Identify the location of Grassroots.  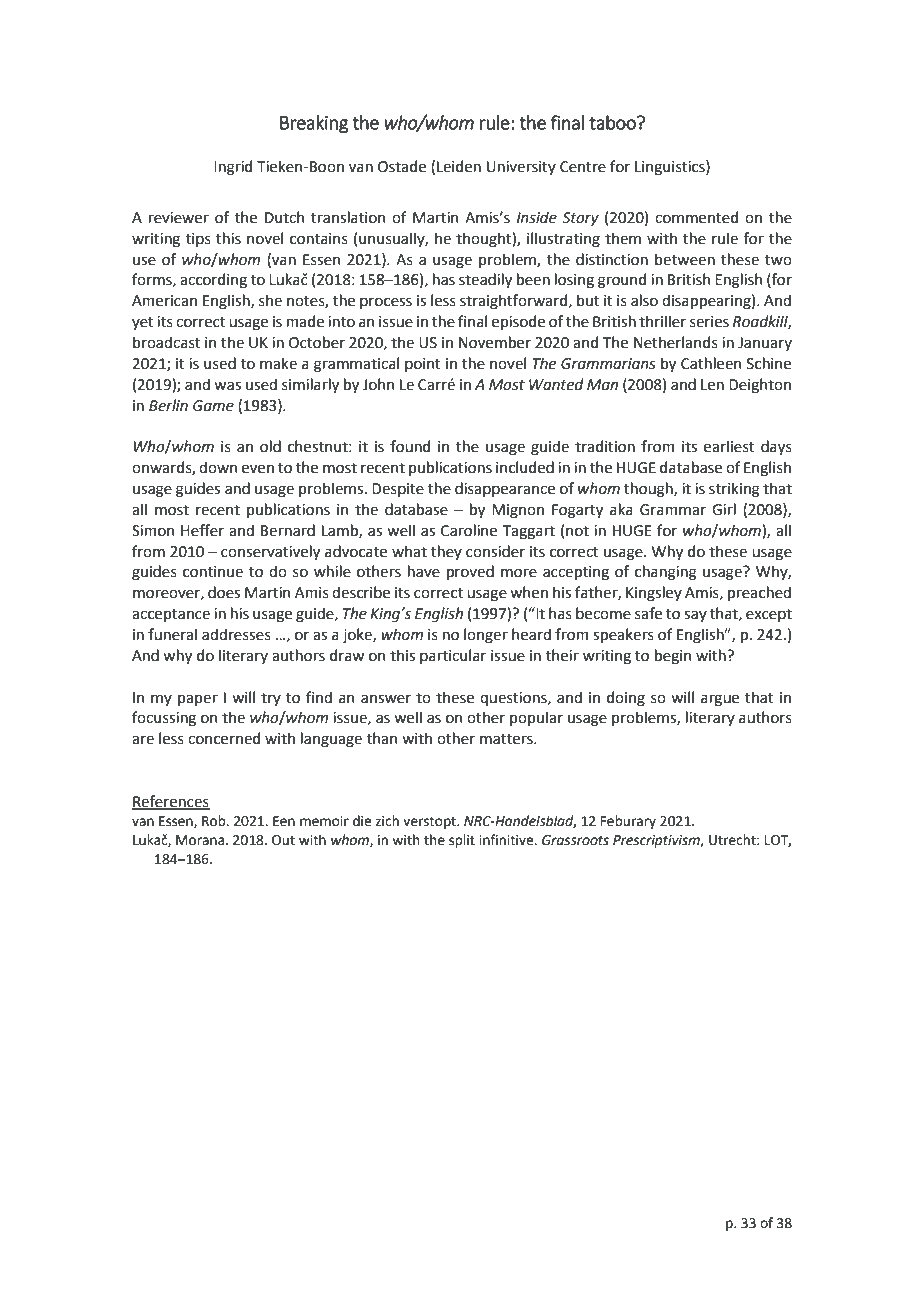
(575, 840).
